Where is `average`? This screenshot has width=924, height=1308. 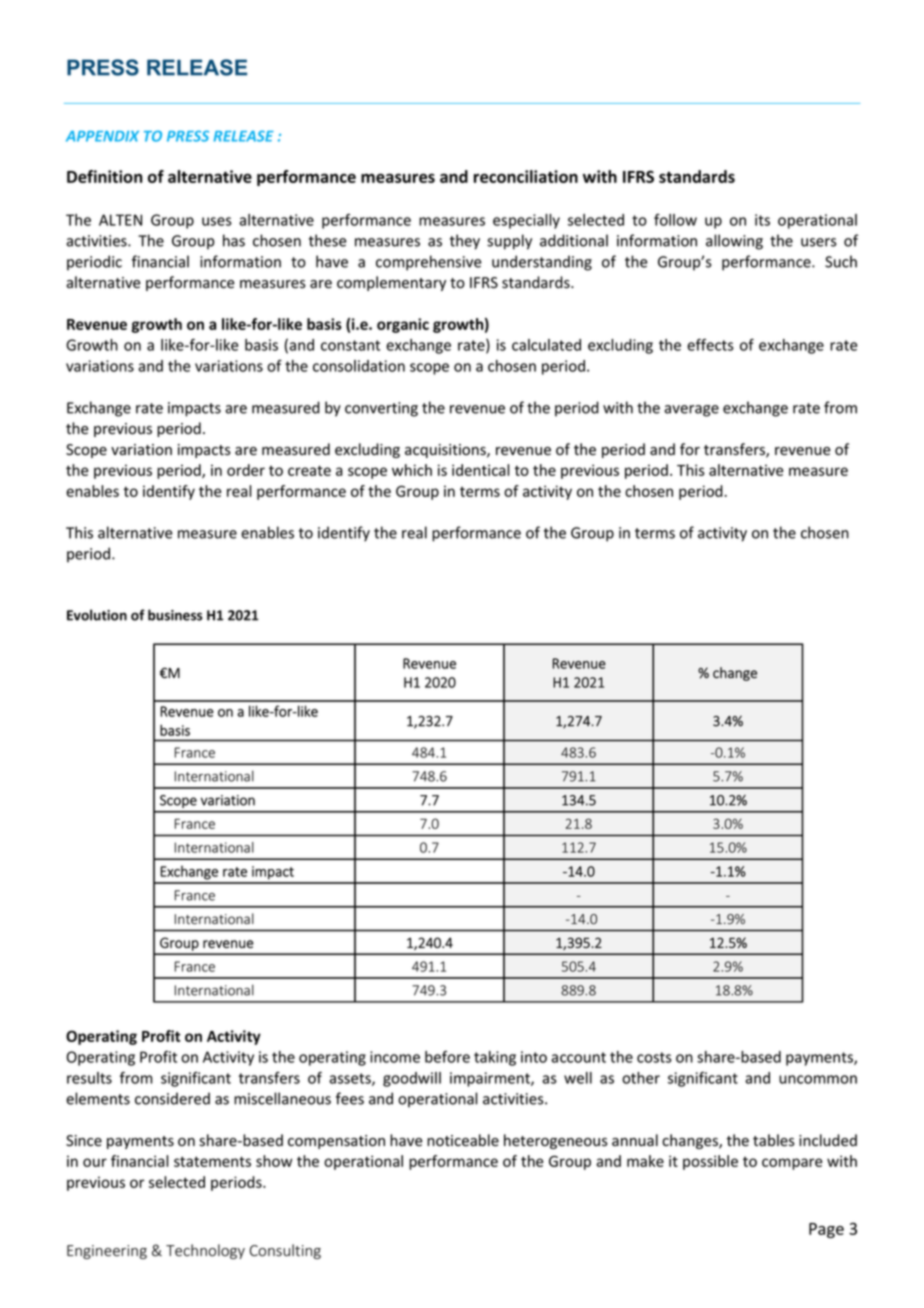
average is located at coordinates (691, 411).
